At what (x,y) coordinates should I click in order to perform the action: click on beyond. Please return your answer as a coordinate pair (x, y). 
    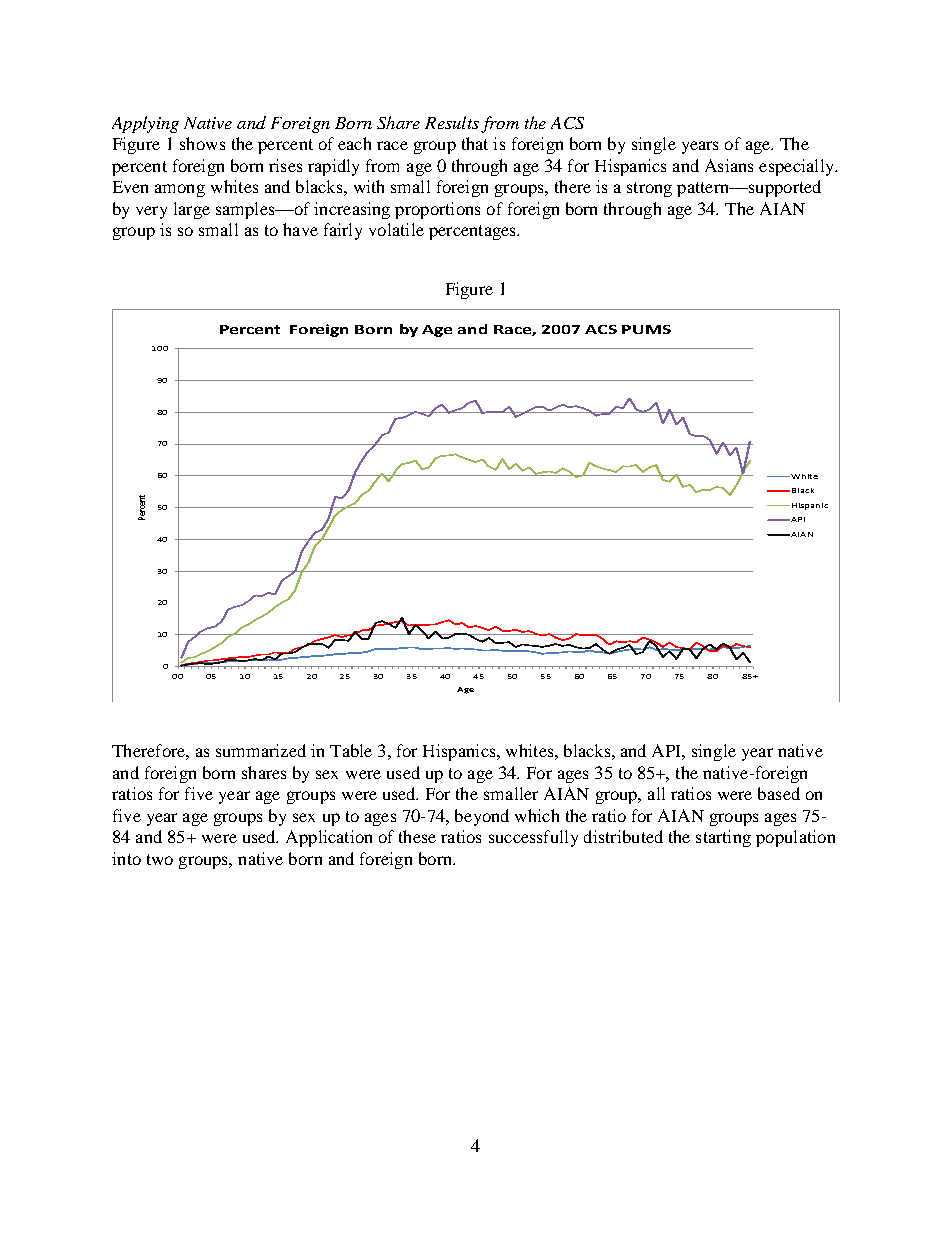
    Looking at the image, I should click on (482, 817).
